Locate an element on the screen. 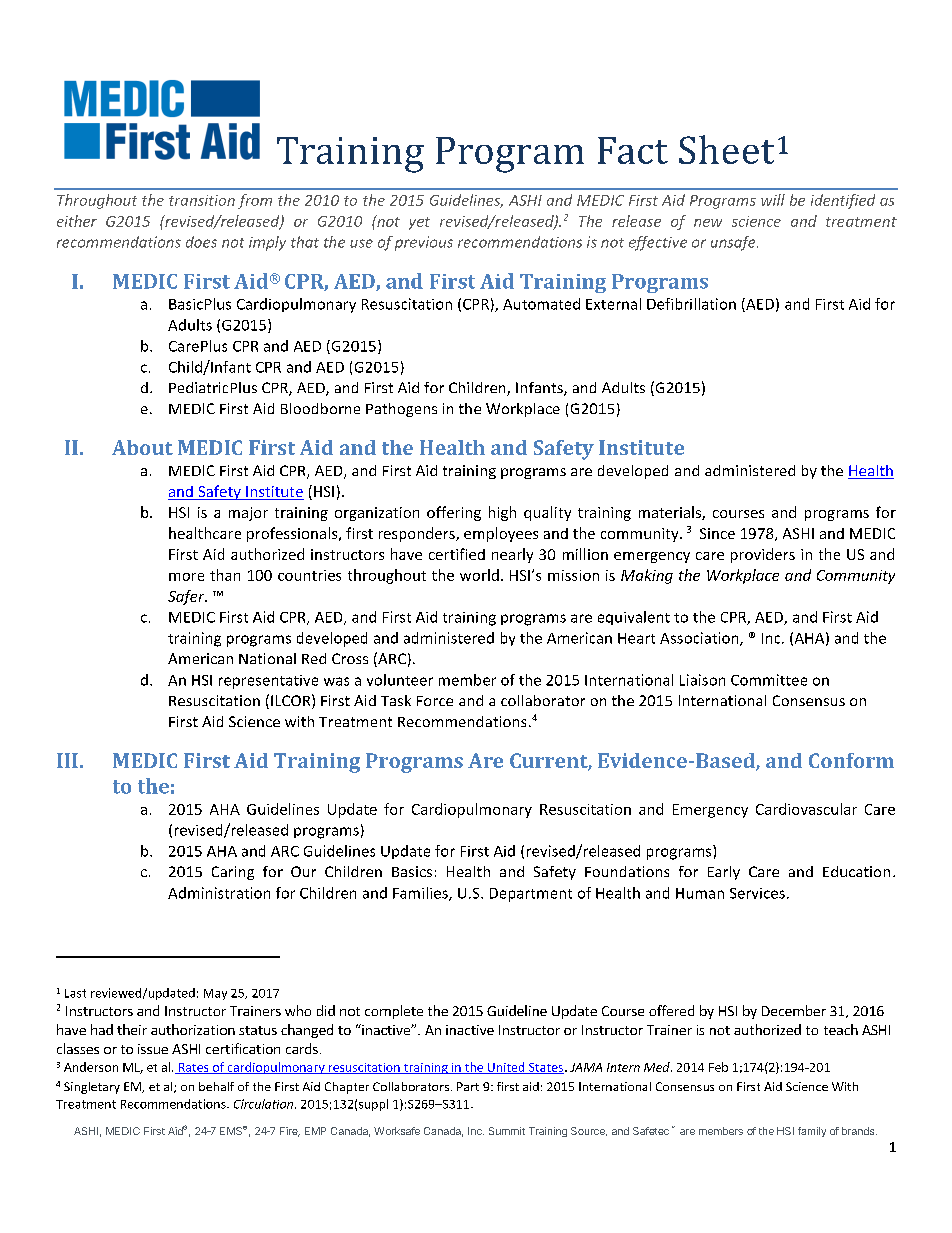 This screenshot has width=952, height=1233. volunteer is located at coordinates (400, 680).
